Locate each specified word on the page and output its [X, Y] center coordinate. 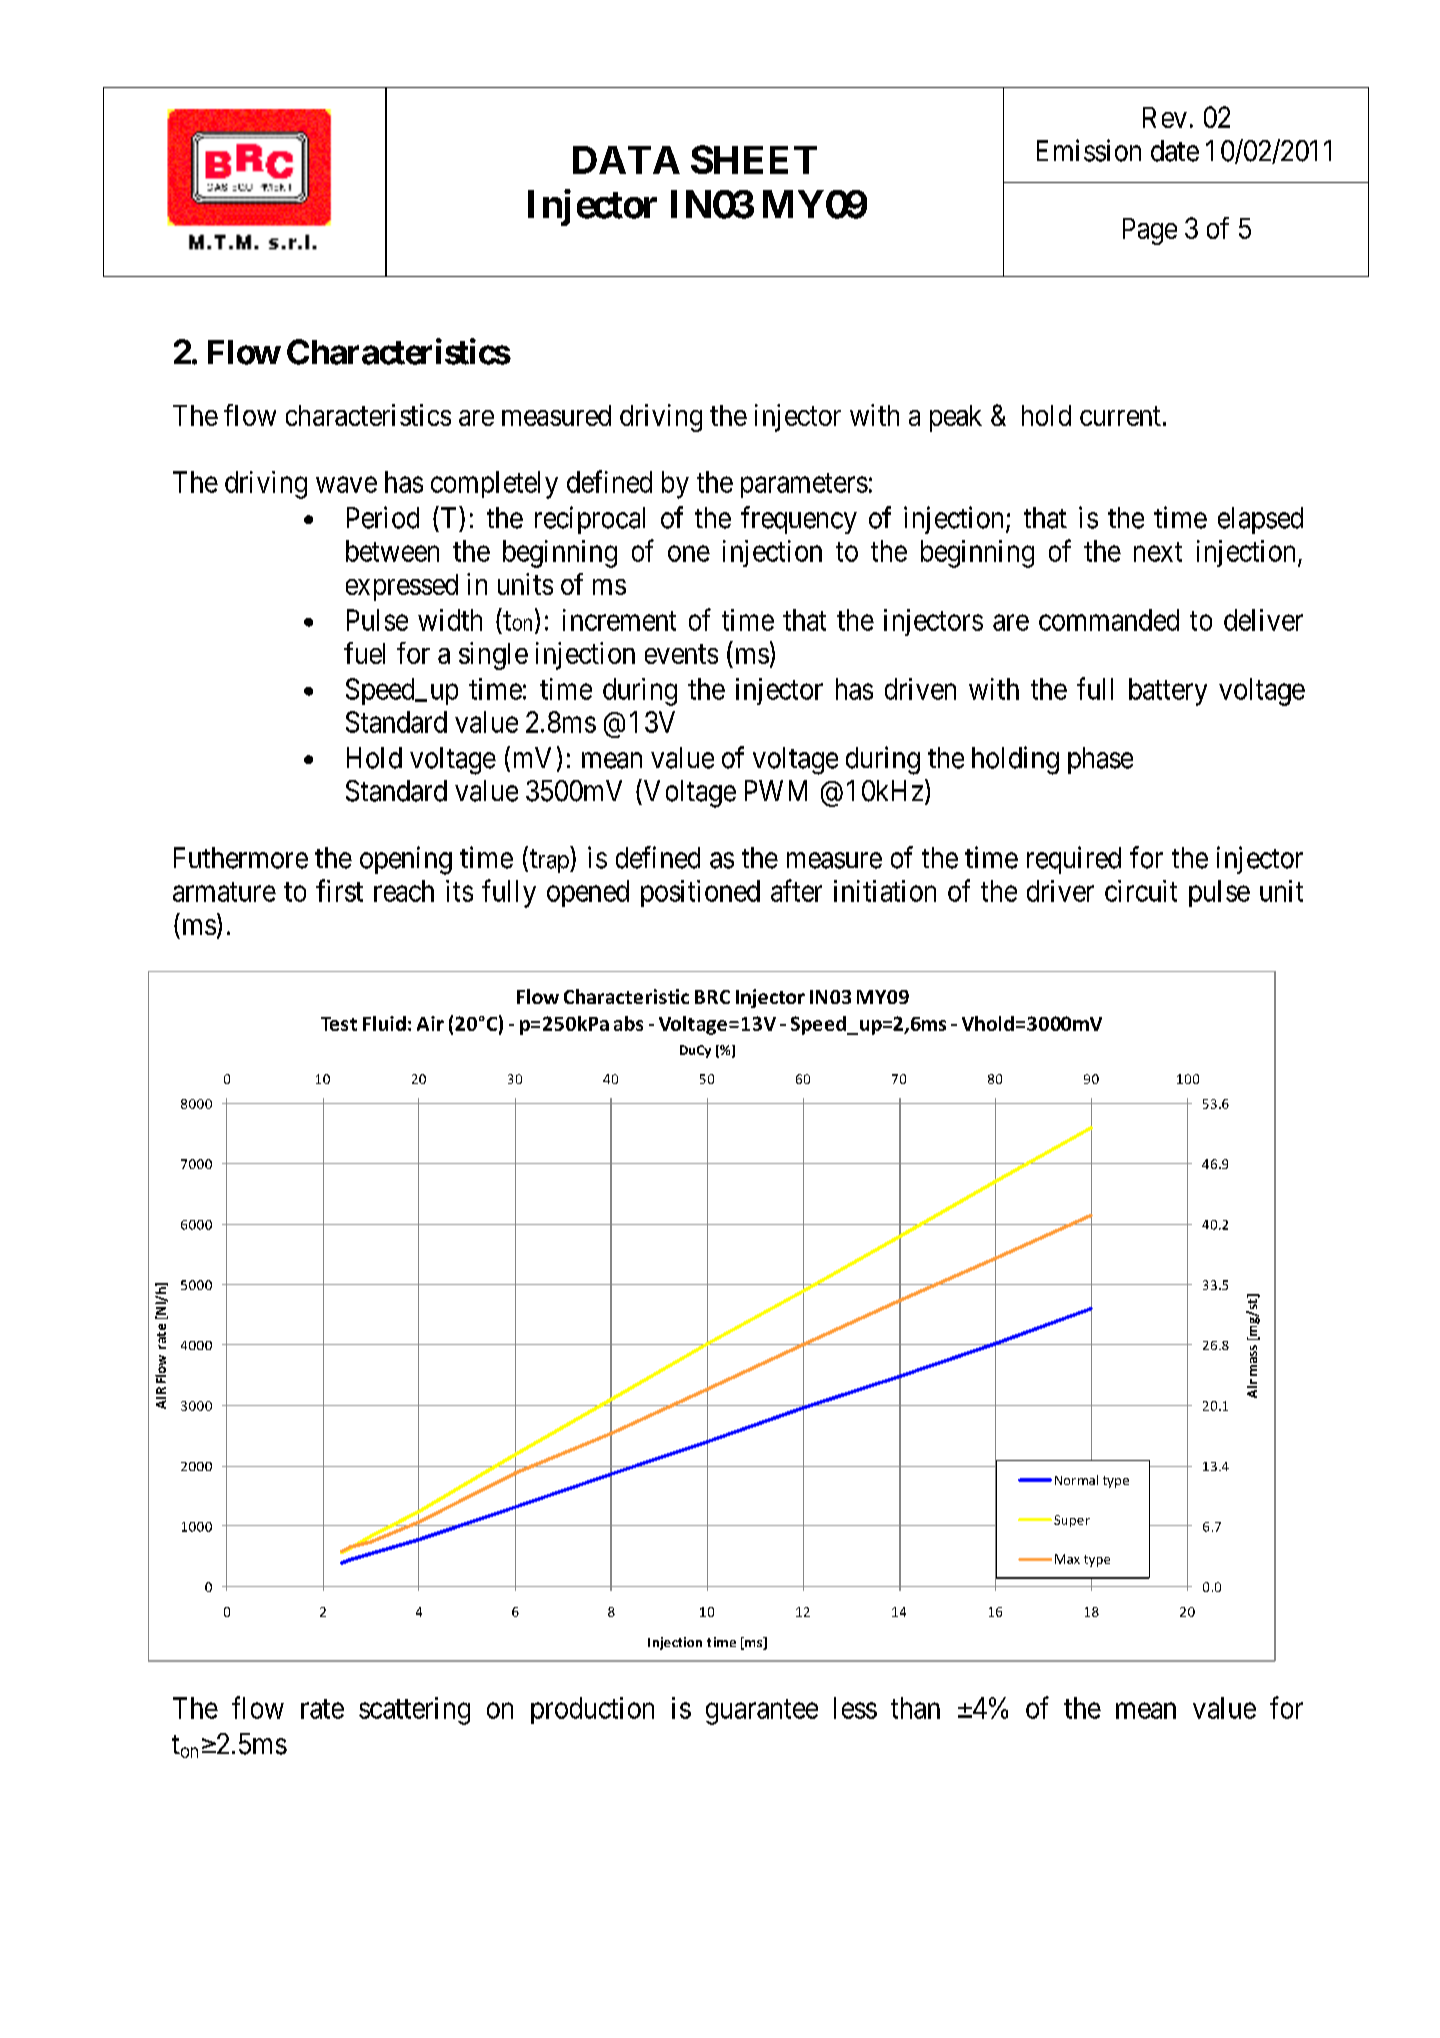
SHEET [754, 159]
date [1175, 151]
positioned [700, 893]
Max [1067, 1559]
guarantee [762, 1712]
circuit [1141, 891]
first [339, 890]
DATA [626, 160]
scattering [414, 1711]
